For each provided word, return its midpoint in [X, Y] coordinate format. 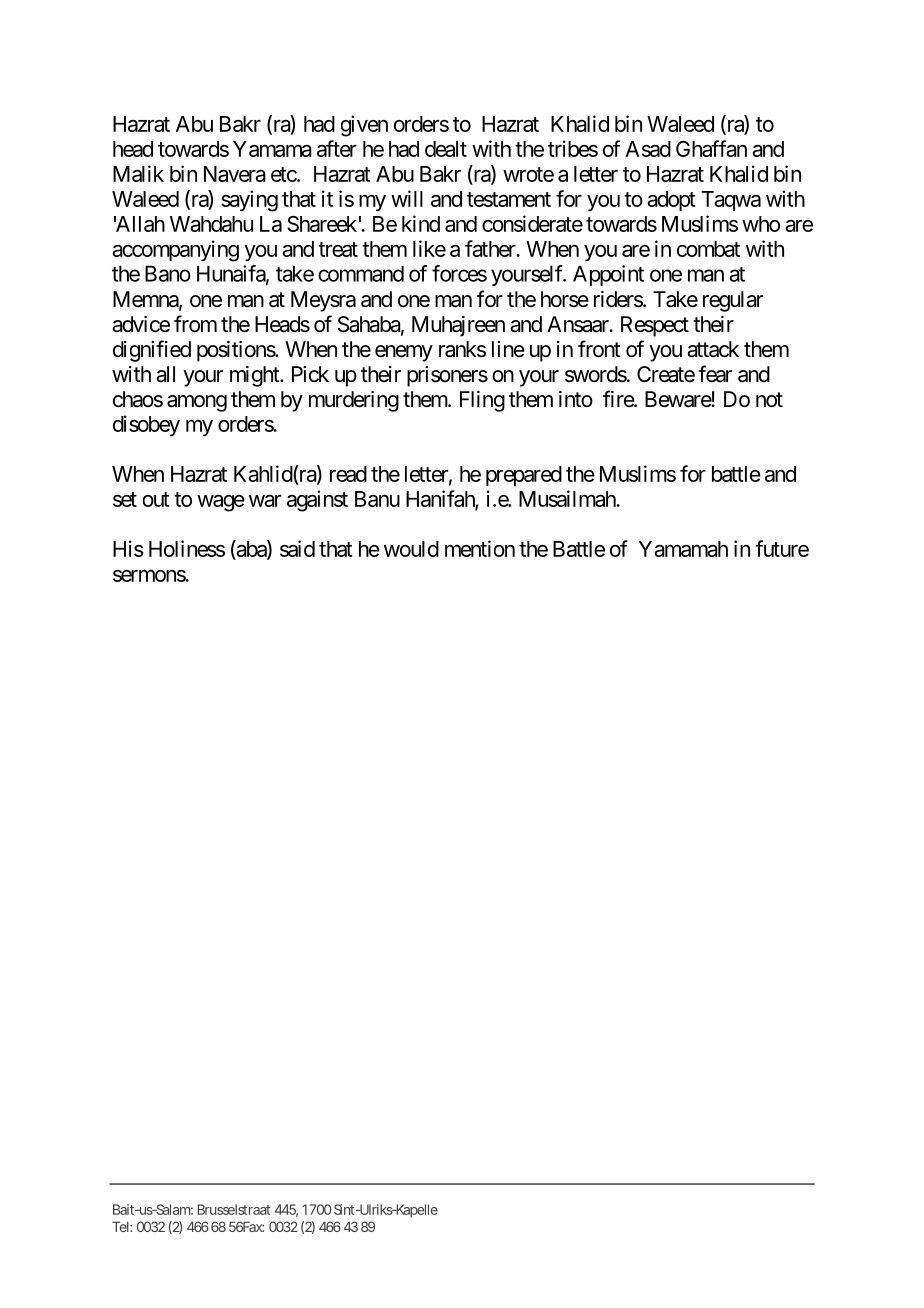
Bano [168, 273]
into [576, 399]
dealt [446, 149]
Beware [678, 399]
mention [480, 548]
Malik [138, 173]
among [197, 403]
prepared [524, 476]
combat [708, 249]
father [491, 248]
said [297, 548]
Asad [648, 149]
